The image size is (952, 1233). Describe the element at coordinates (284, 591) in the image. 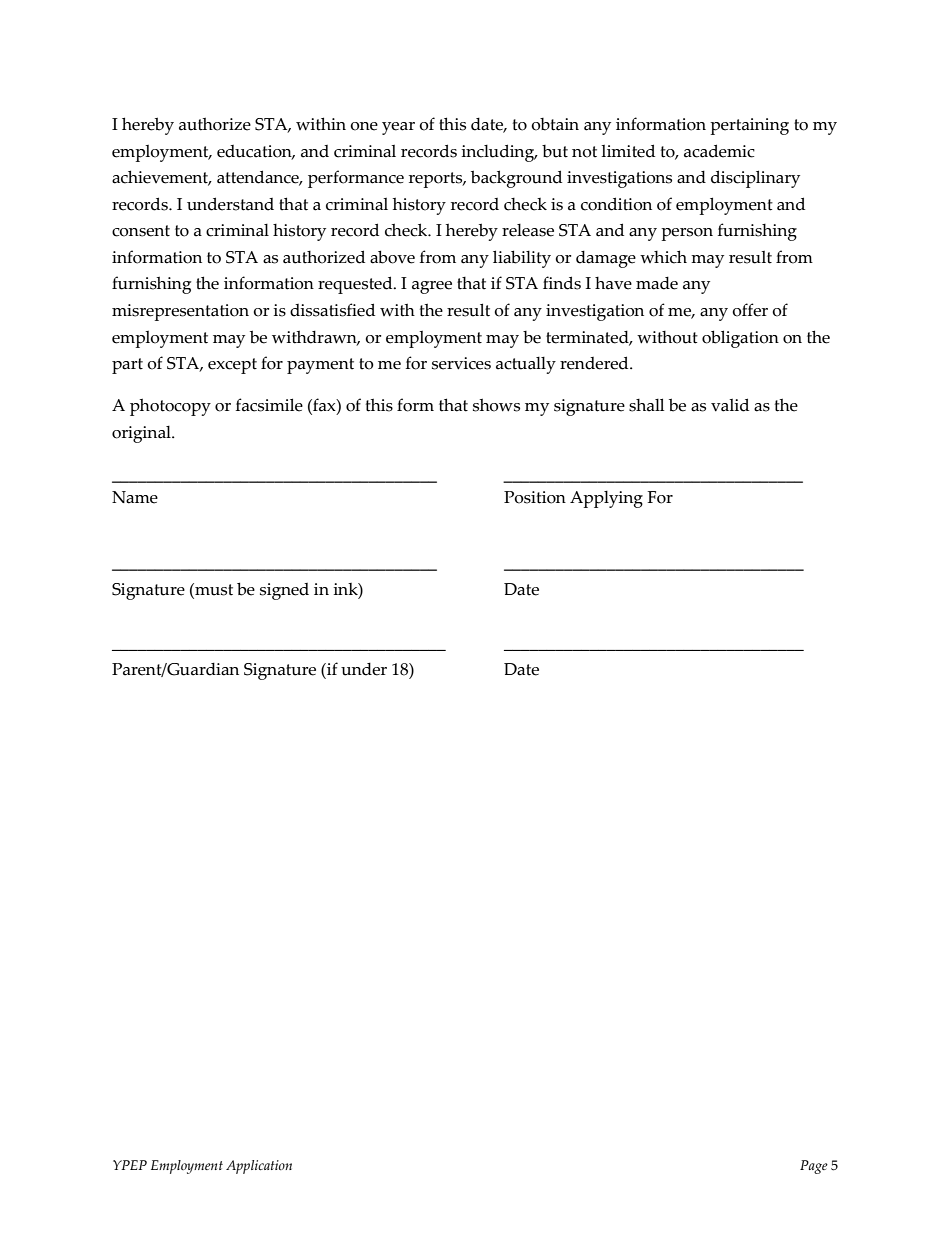

I see `signed` at that location.
